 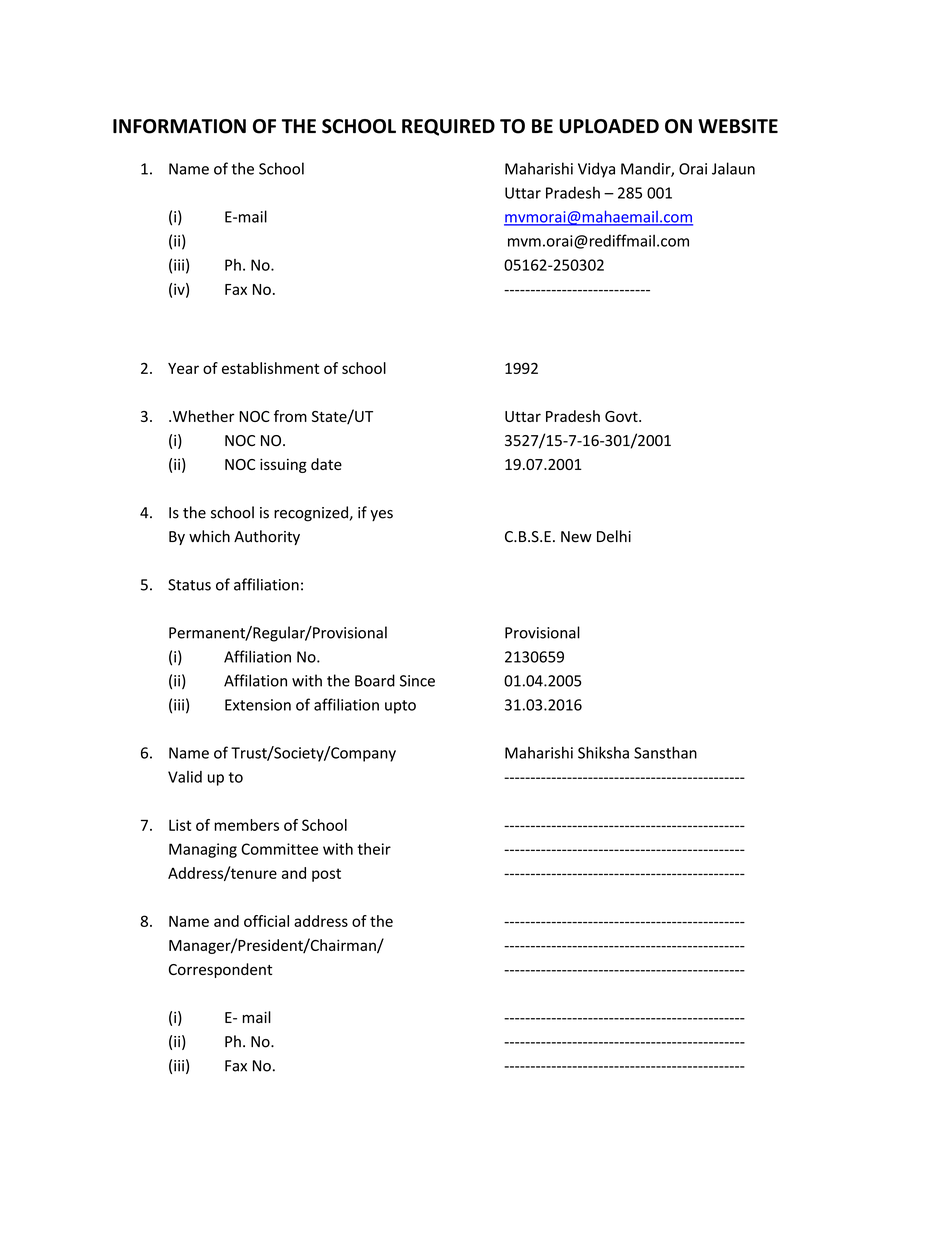 What do you see at coordinates (609, 126) in the screenshot?
I see `UPLOADED` at bounding box center [609, 126].
